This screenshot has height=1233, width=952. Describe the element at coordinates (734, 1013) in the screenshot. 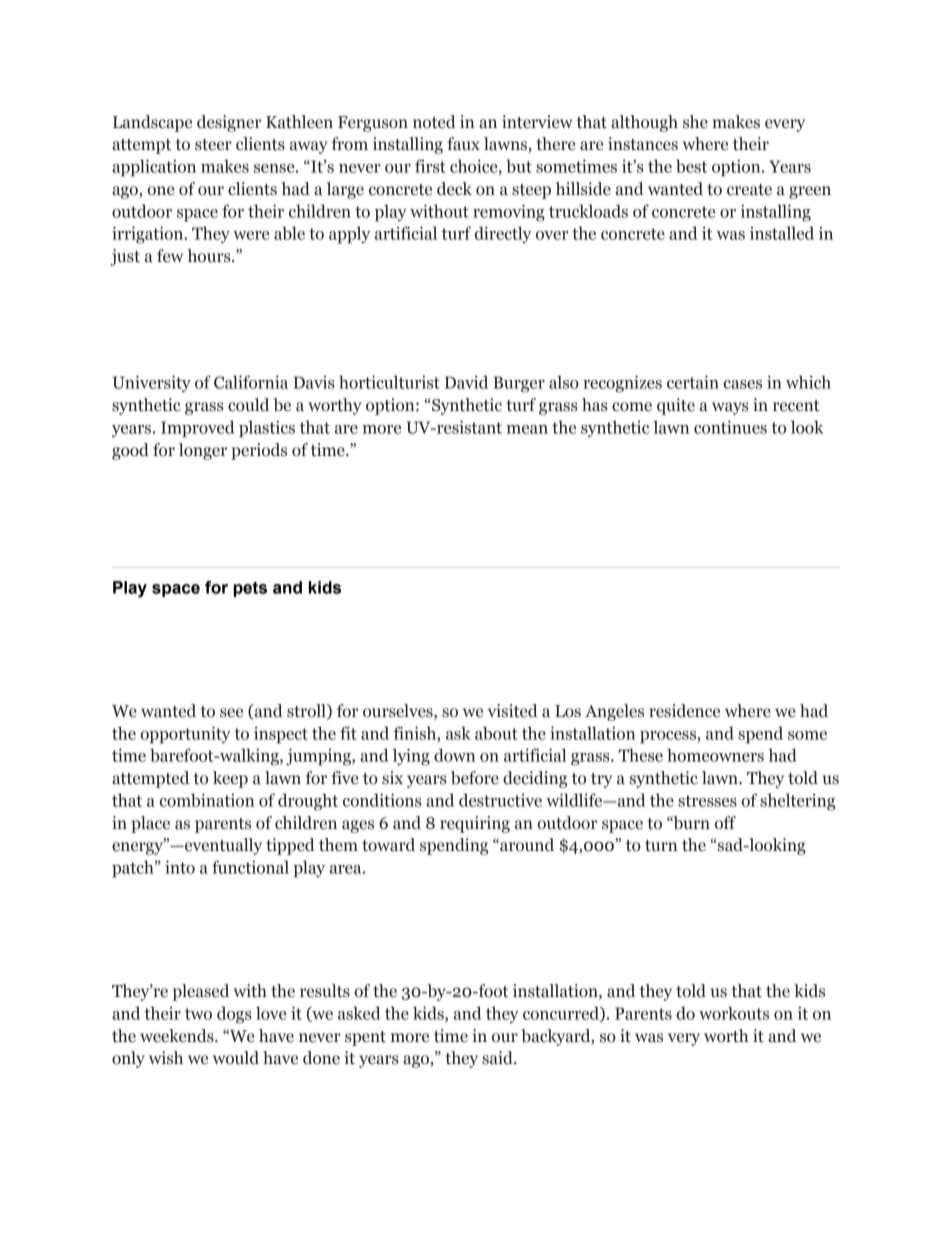

I see `workouts` at that location.
